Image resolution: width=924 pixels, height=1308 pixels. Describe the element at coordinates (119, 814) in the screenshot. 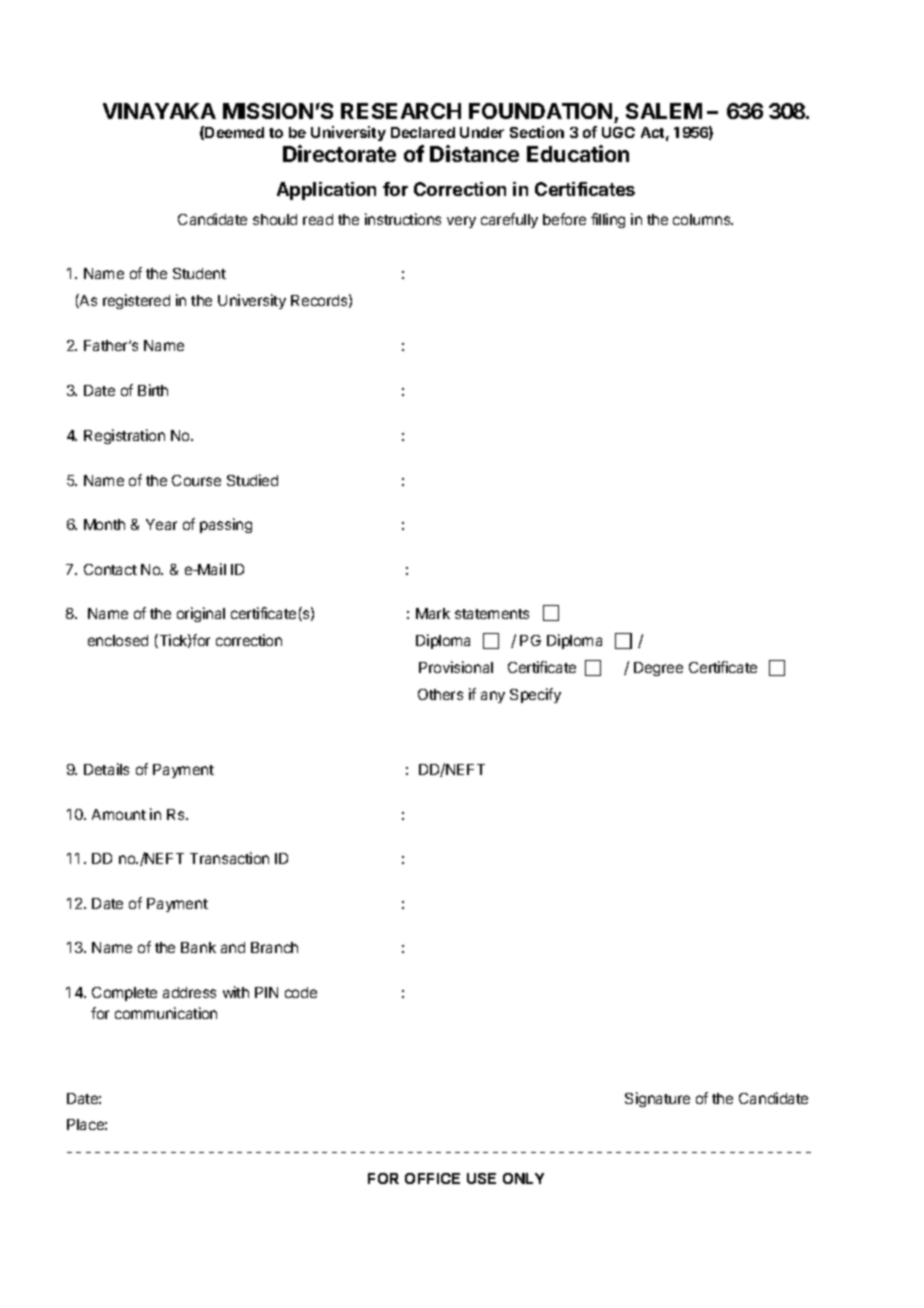

I see `Amount` at that location.
